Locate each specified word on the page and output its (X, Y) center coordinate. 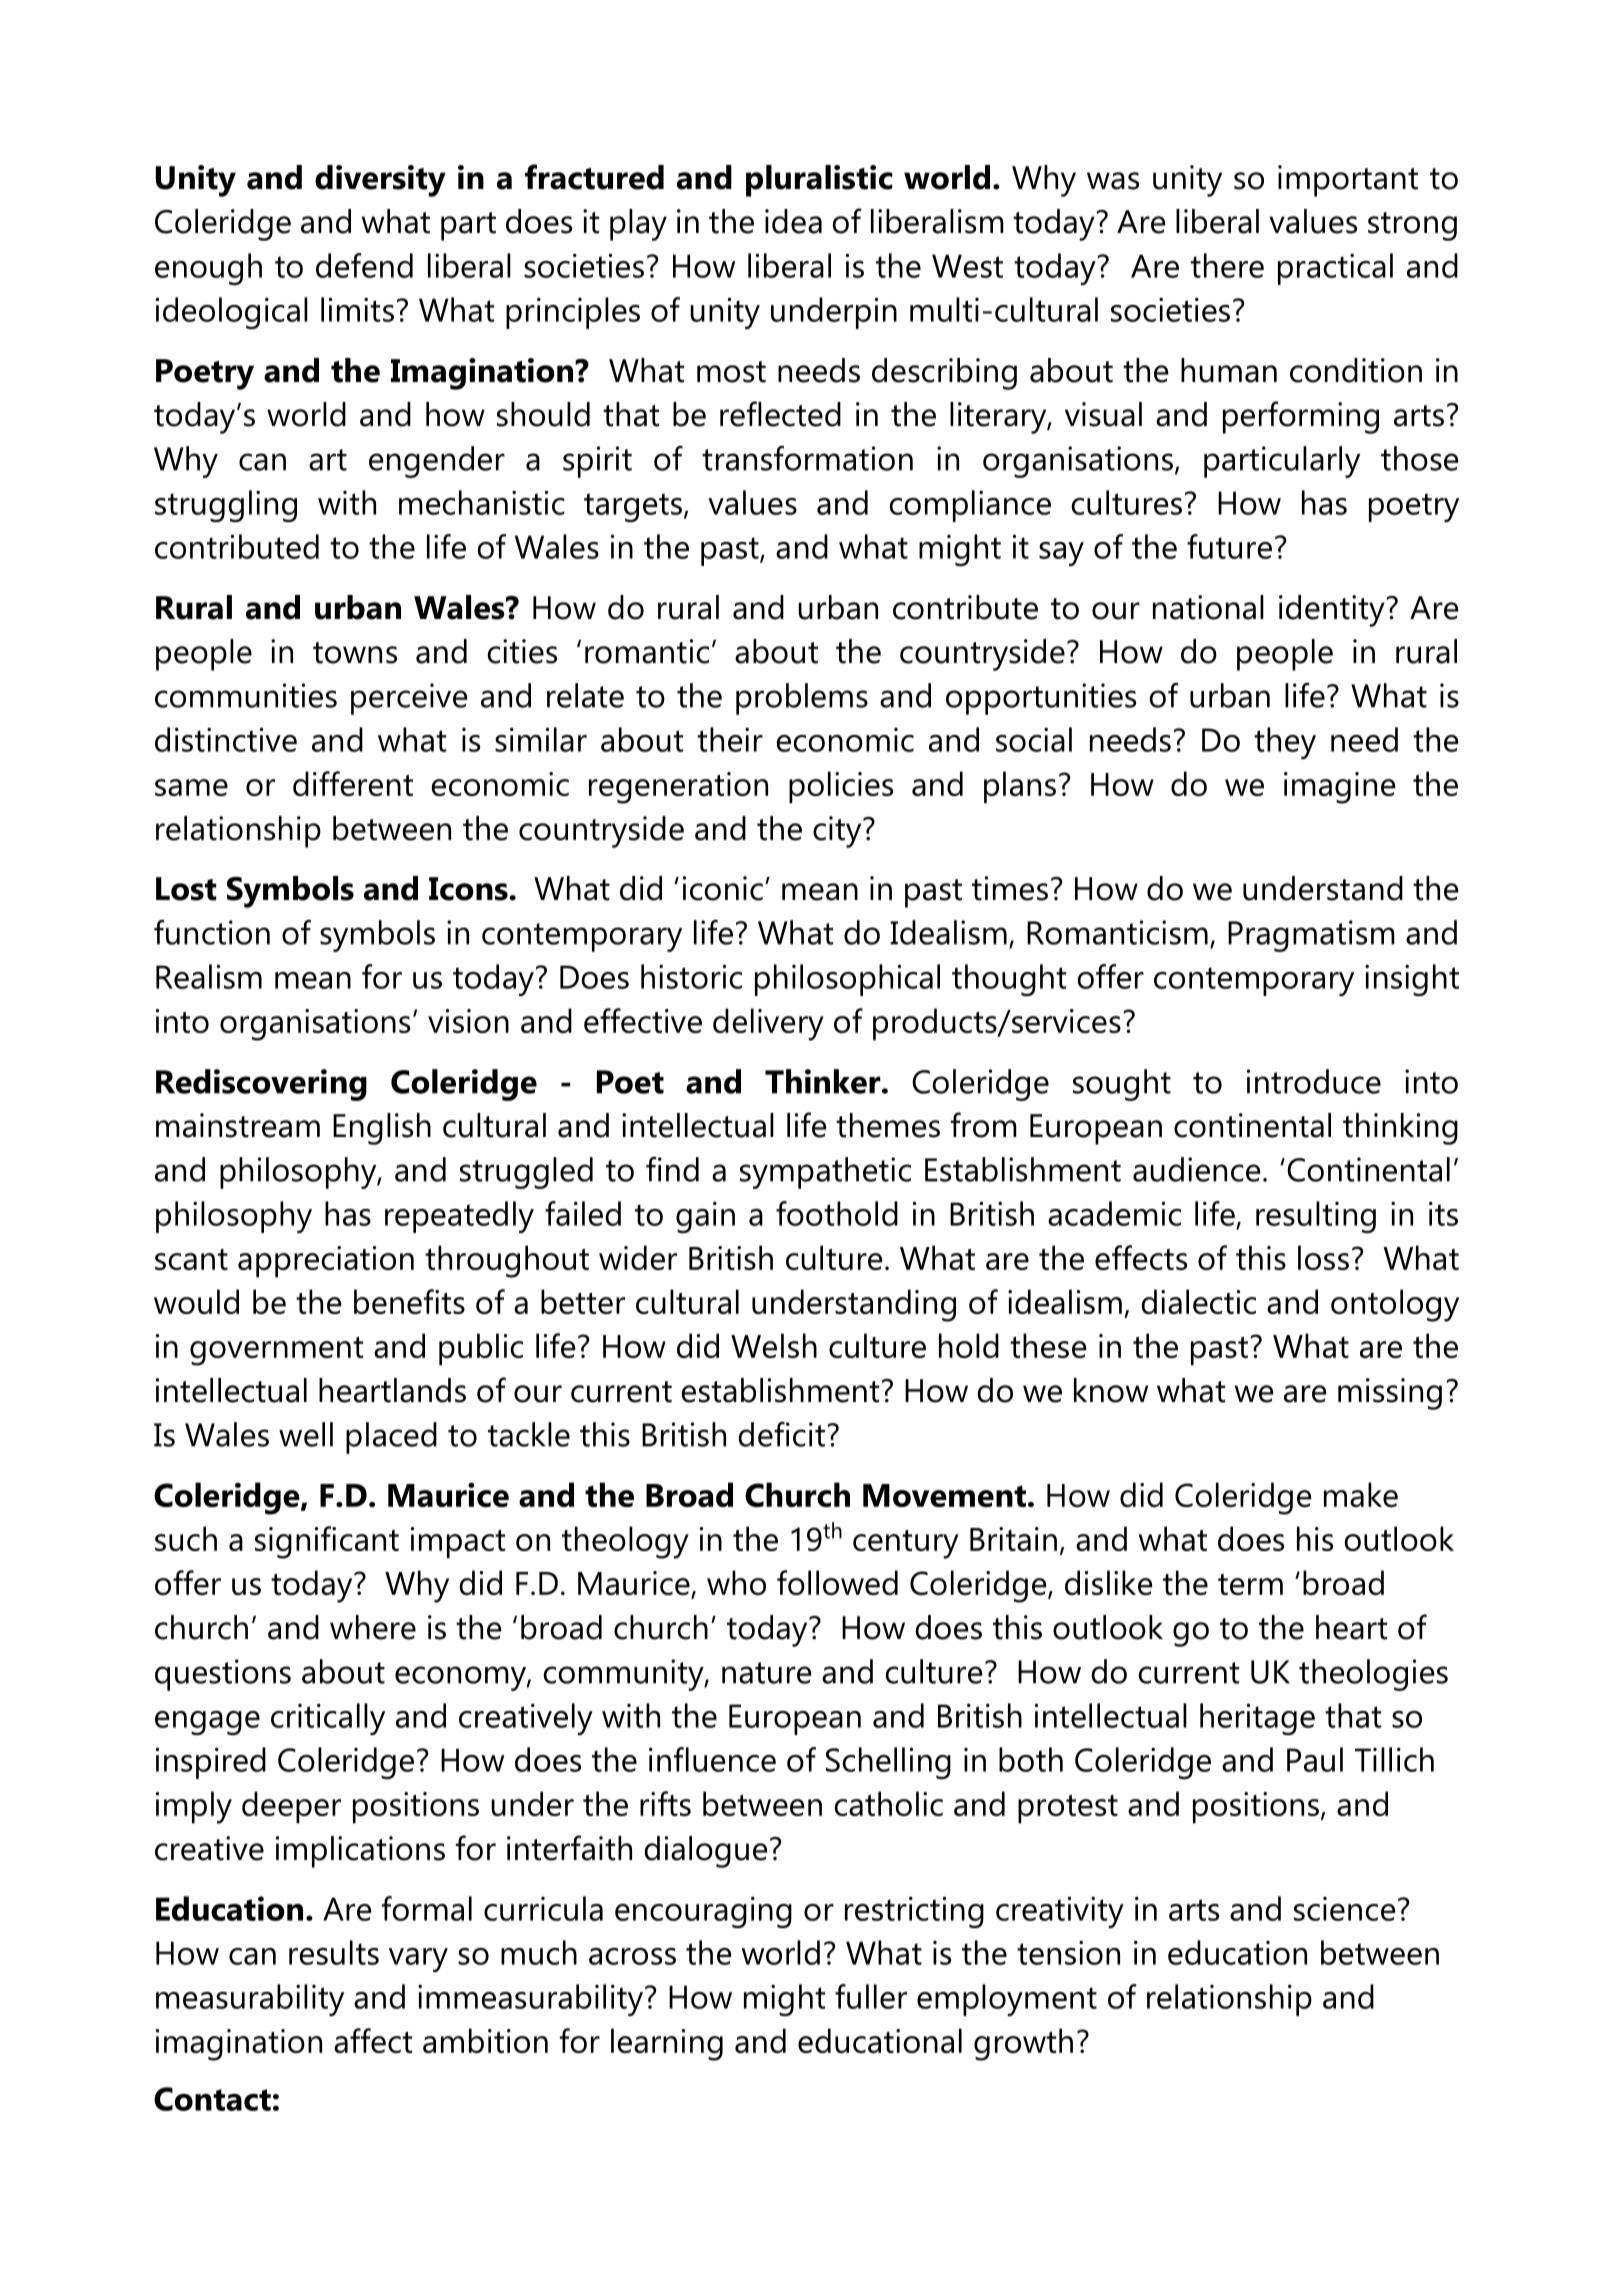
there (1227, 265)
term (1250, 1584)
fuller (871, 1996)
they (1285, 743)
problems (802, 699)
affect (373, 2040)
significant (327, 1542)
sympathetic (825, 1173)
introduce (1314, 1081)
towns (355, 653)
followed (837, 1582)
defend (364, 265)
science (1345, 1909)
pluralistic (819, 181)
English (382, 1129)
